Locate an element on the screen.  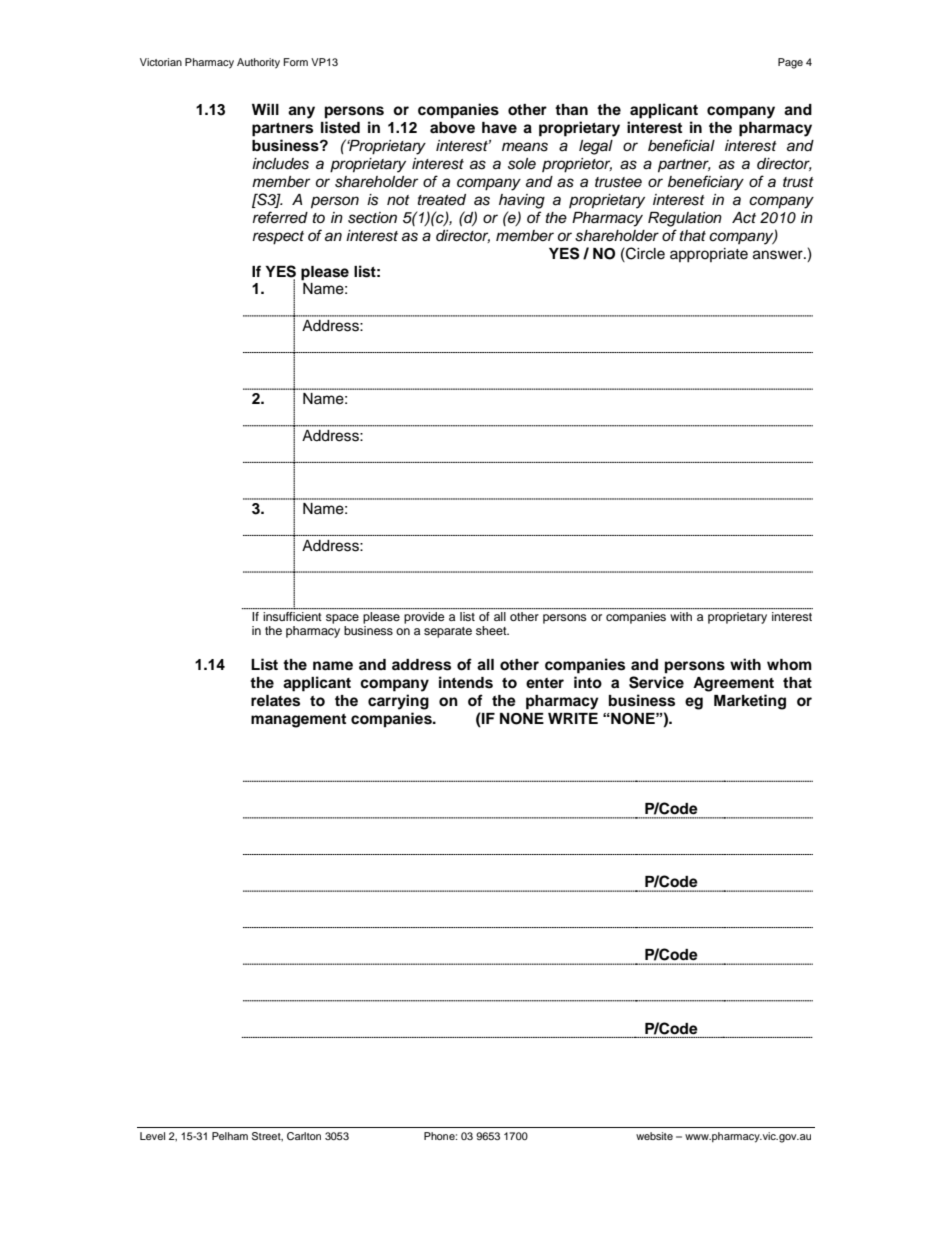
beneficial is located at coordinates (681, 145).
